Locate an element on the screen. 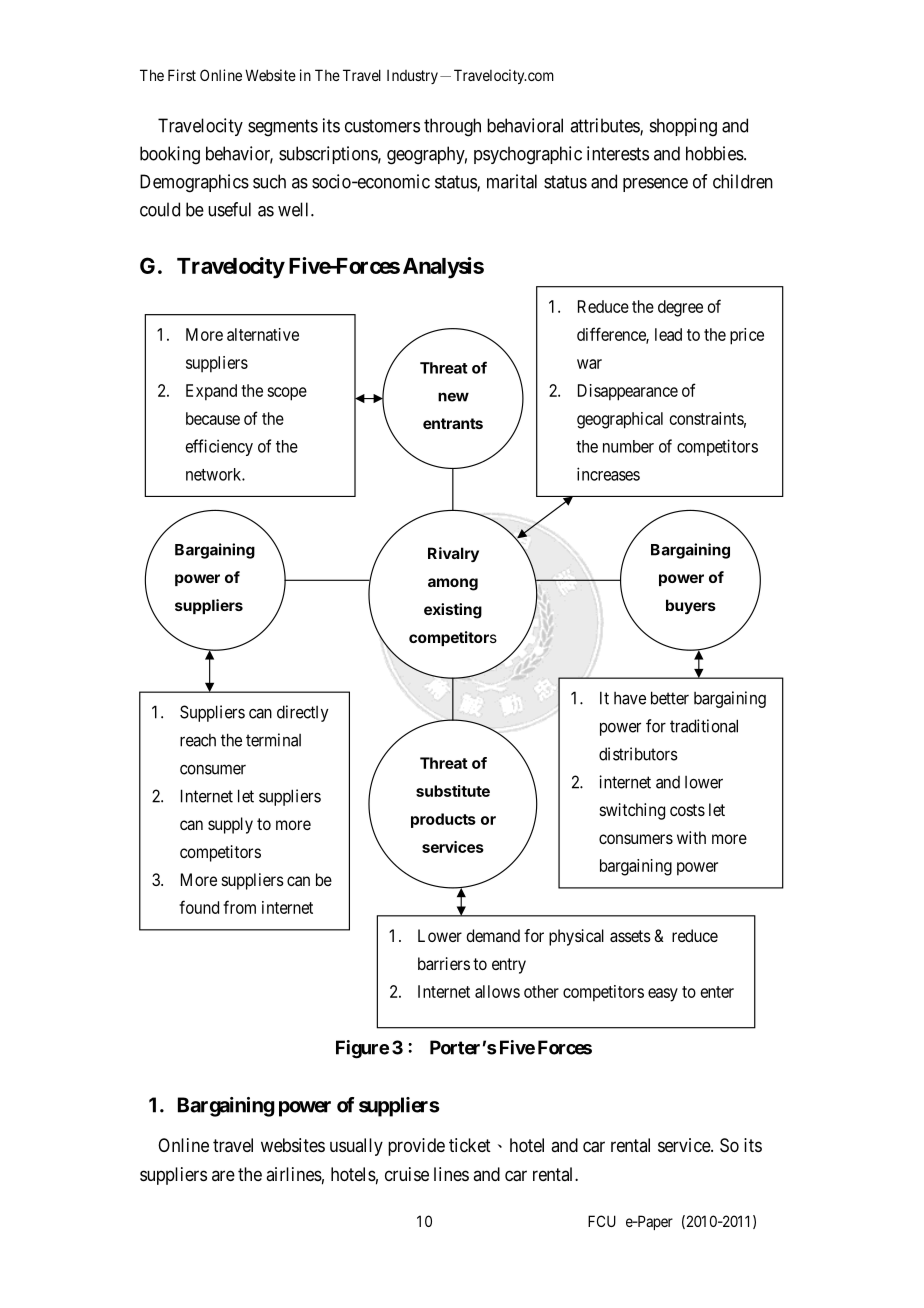 This screenshot has height=1308, width=924. are is located at coordinates (223, 1175).
